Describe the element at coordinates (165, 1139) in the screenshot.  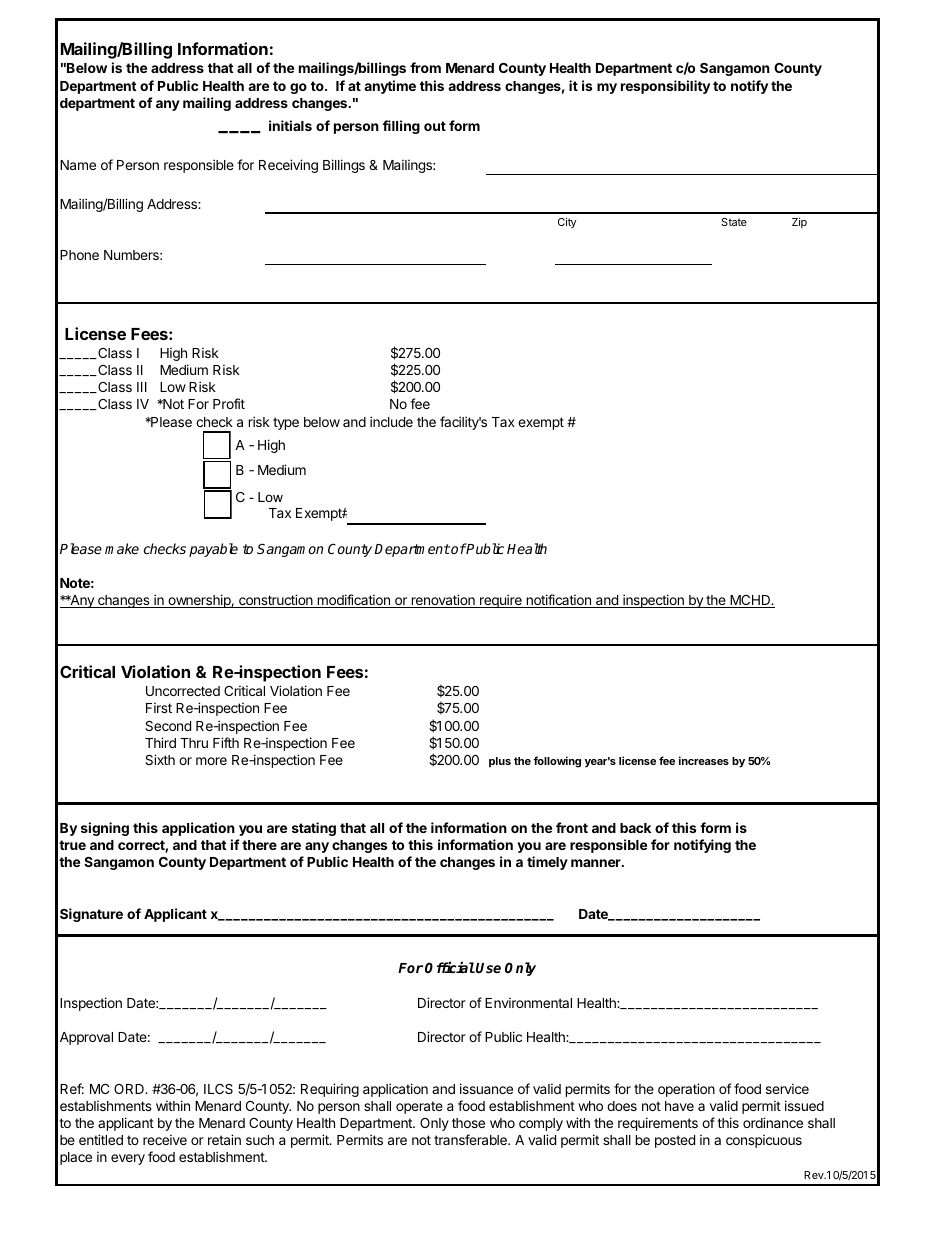
I see `receive` at that location.
